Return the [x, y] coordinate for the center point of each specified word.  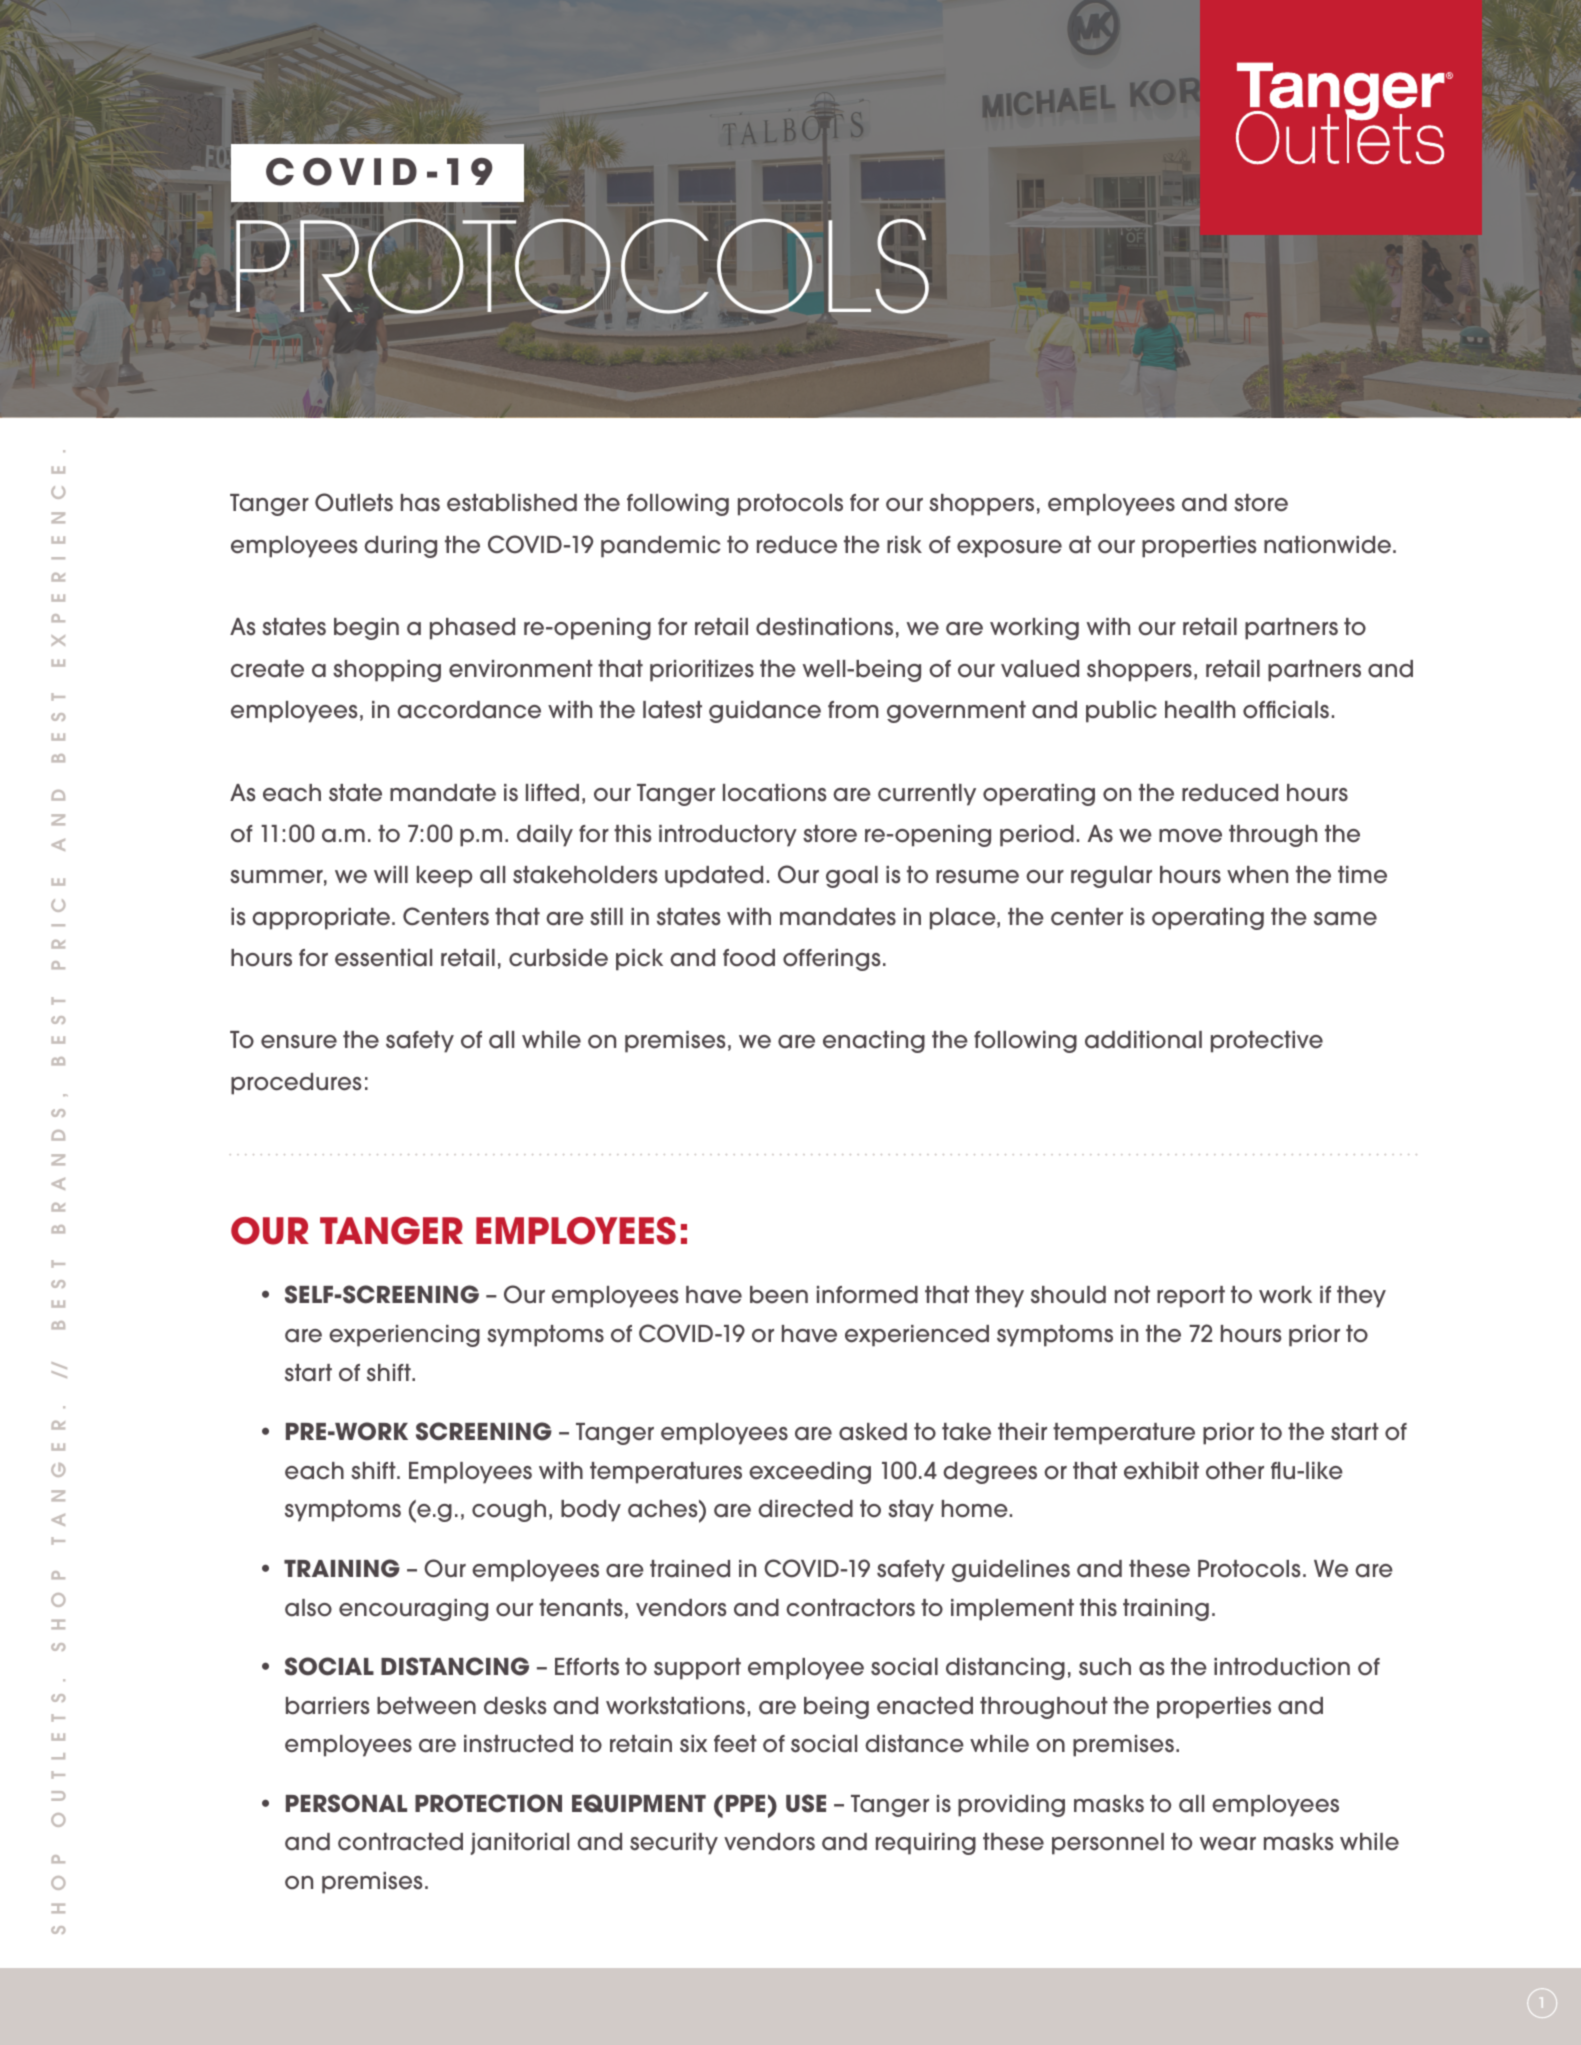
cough [509, 1511]
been [779, 1295]
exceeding [810, 1473]
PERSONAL [346, 1803]
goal [852, 877]
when [1257, 875]
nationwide [1327, 545]
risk [904, 545]
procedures [296, 1084]
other [1235, 1471]
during [400, 547]
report [1191, 1297]
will [391, 874]
